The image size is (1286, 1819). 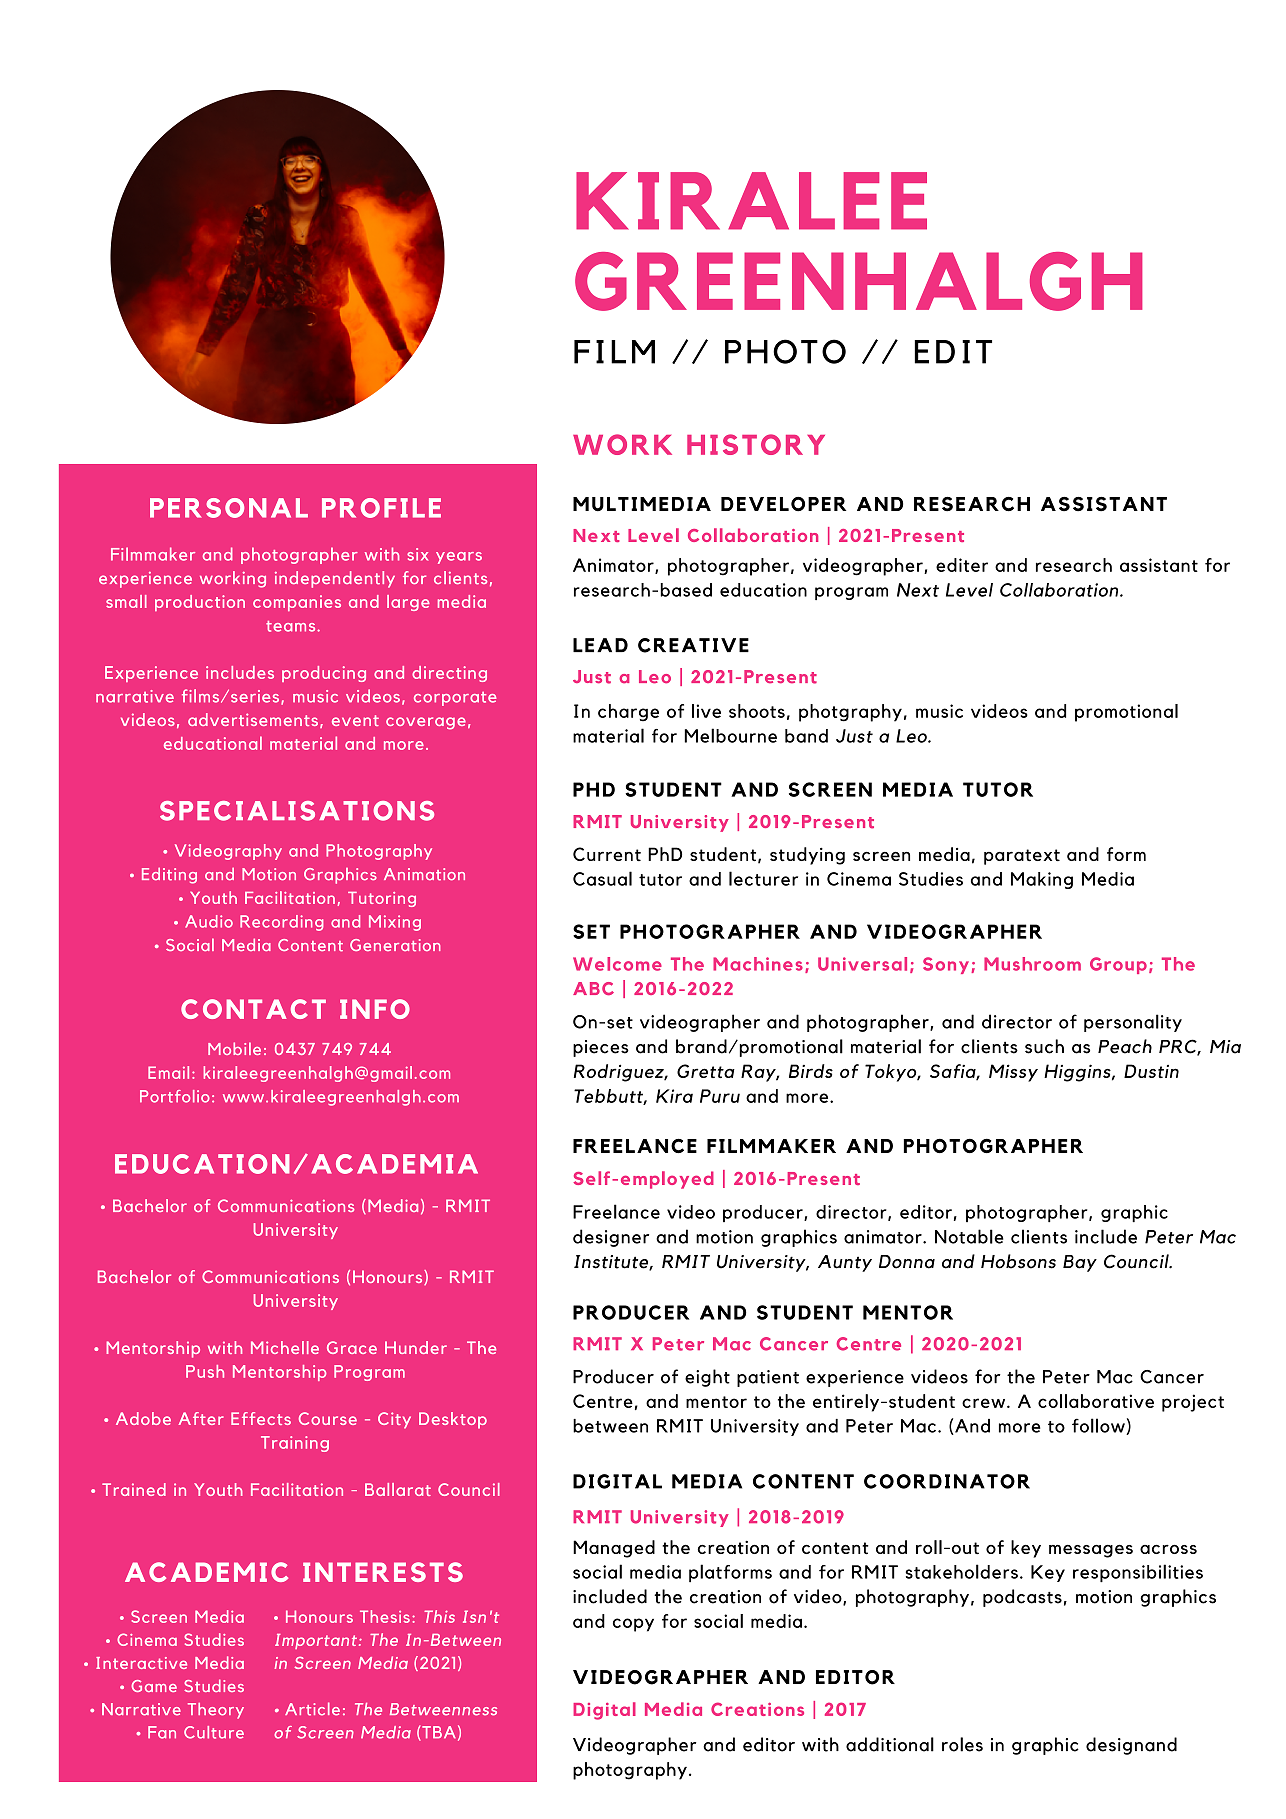 What do you see at coordinates (611, 1238) in the screenshot?
I see `designer` at bounding box center [611, 1238].
